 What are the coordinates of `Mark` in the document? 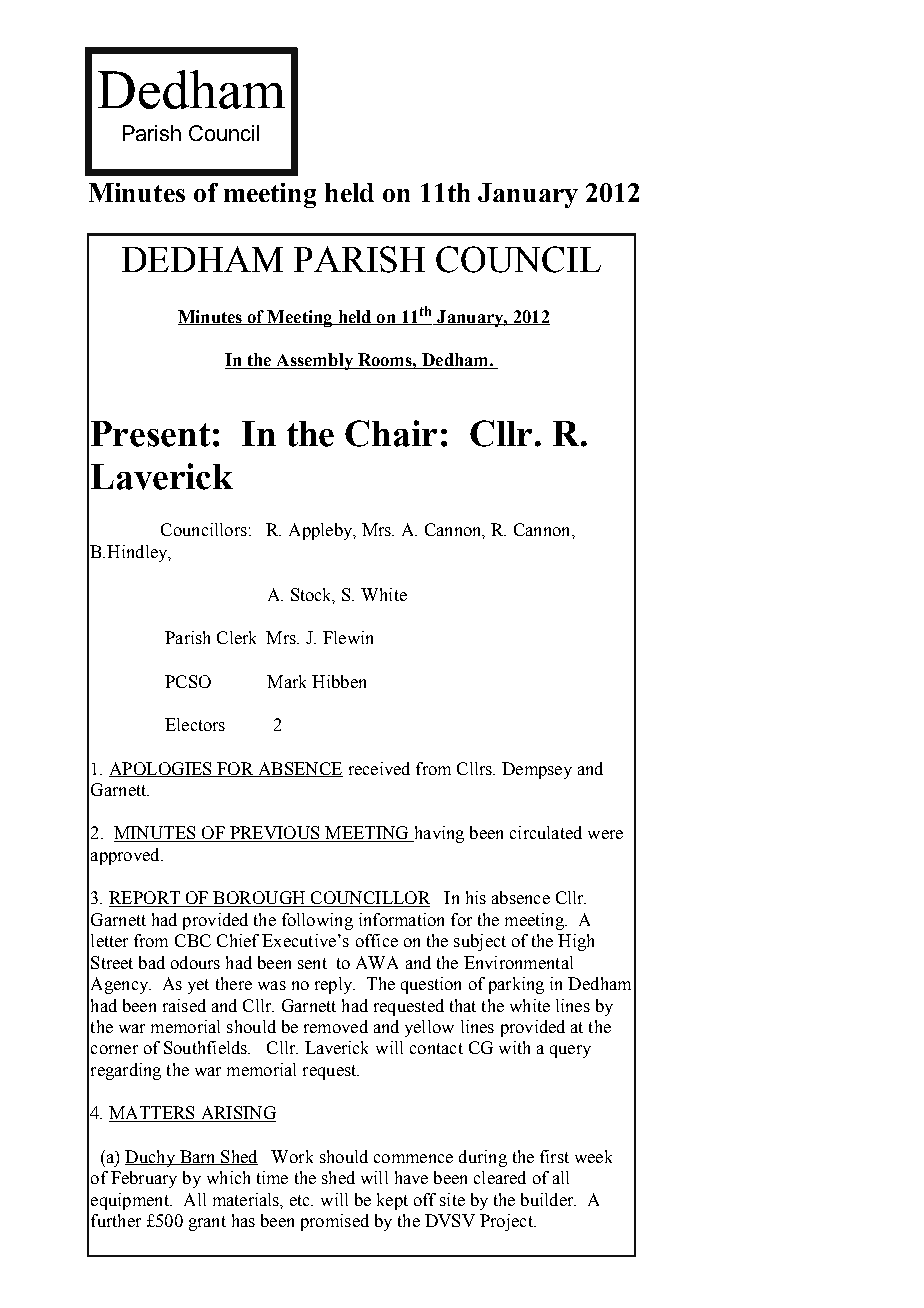 It's located at (286, 681).
